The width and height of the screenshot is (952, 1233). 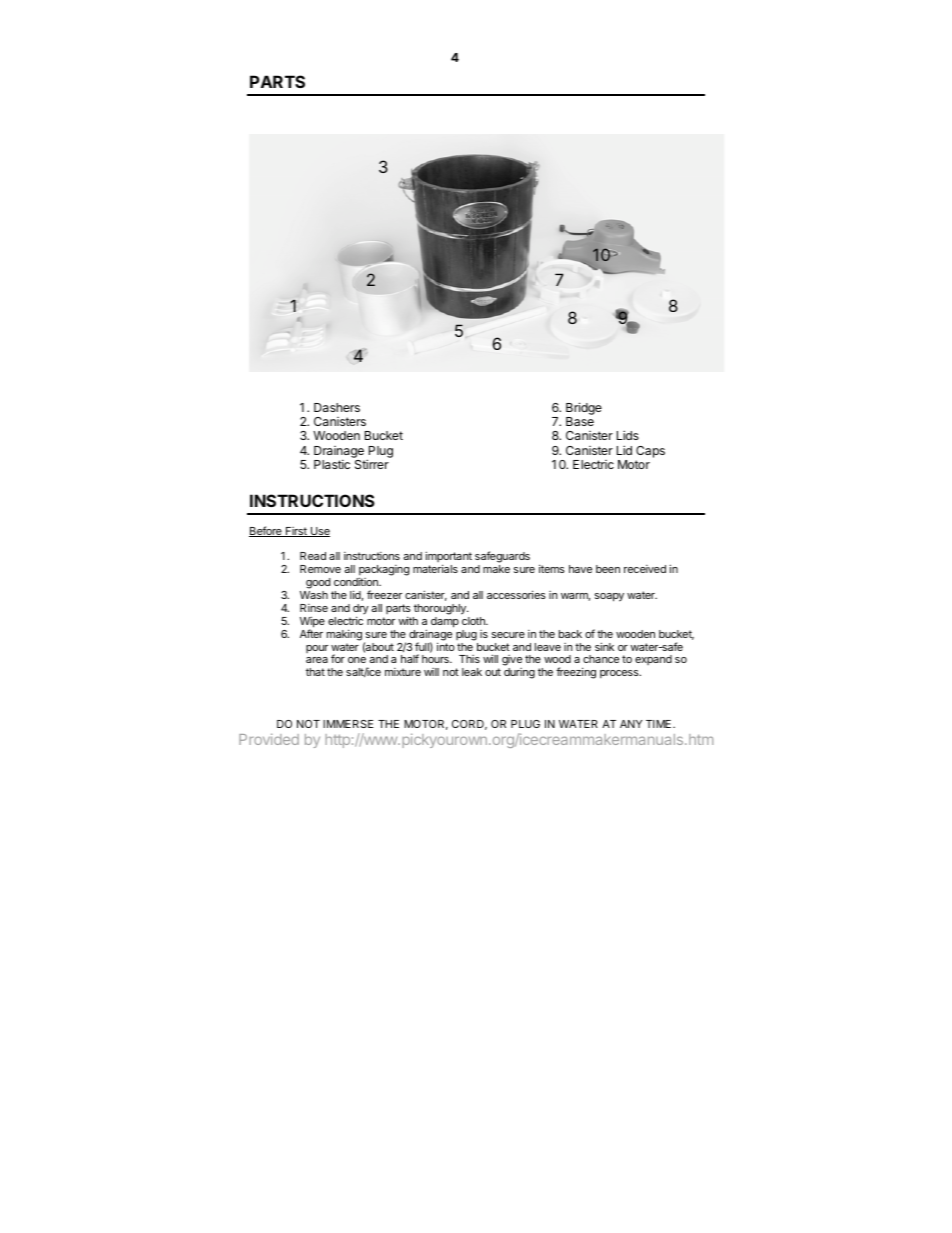 I want to click on been, so click(x=608, y=569).
